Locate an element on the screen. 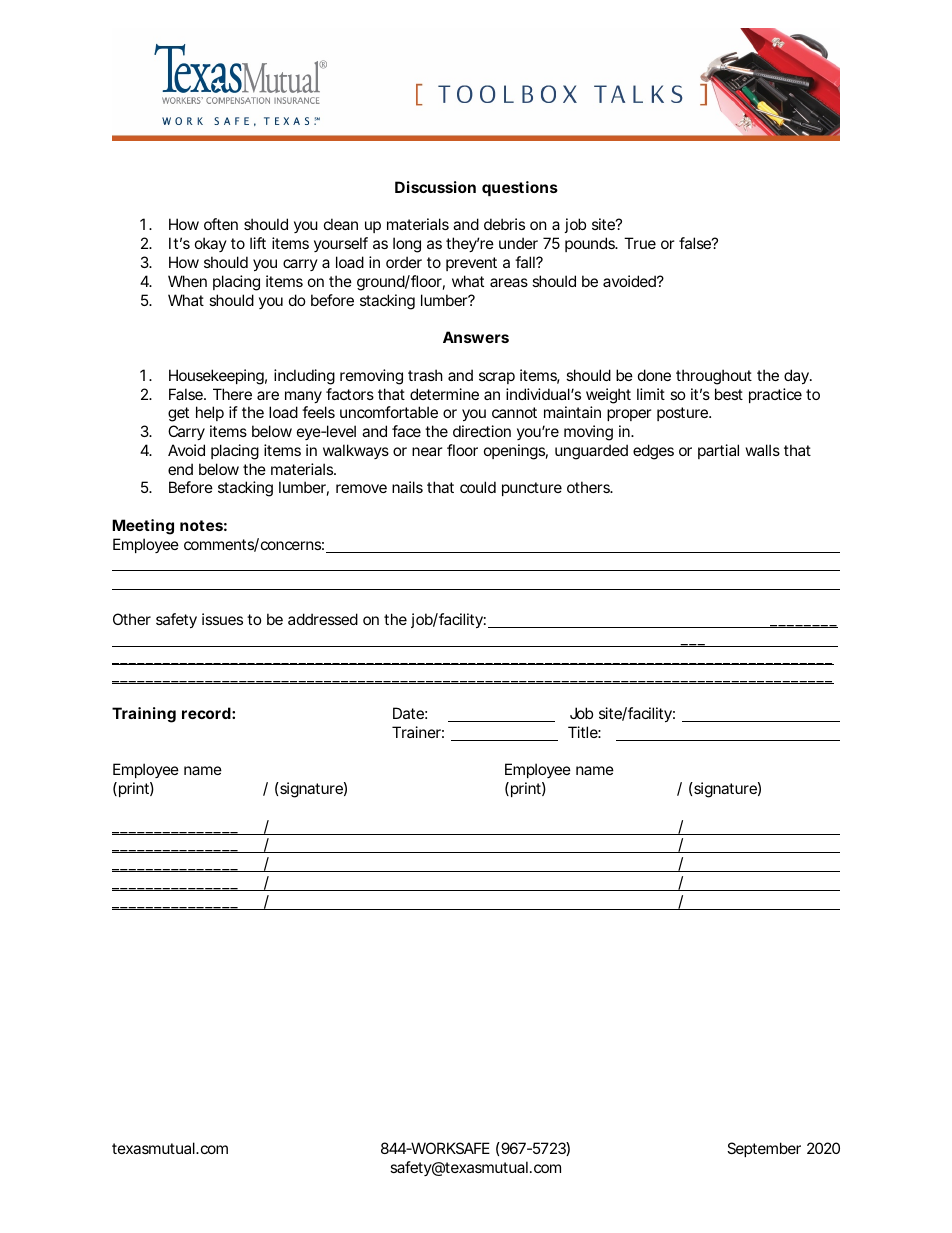  often is located at coordinates (221, 224).
